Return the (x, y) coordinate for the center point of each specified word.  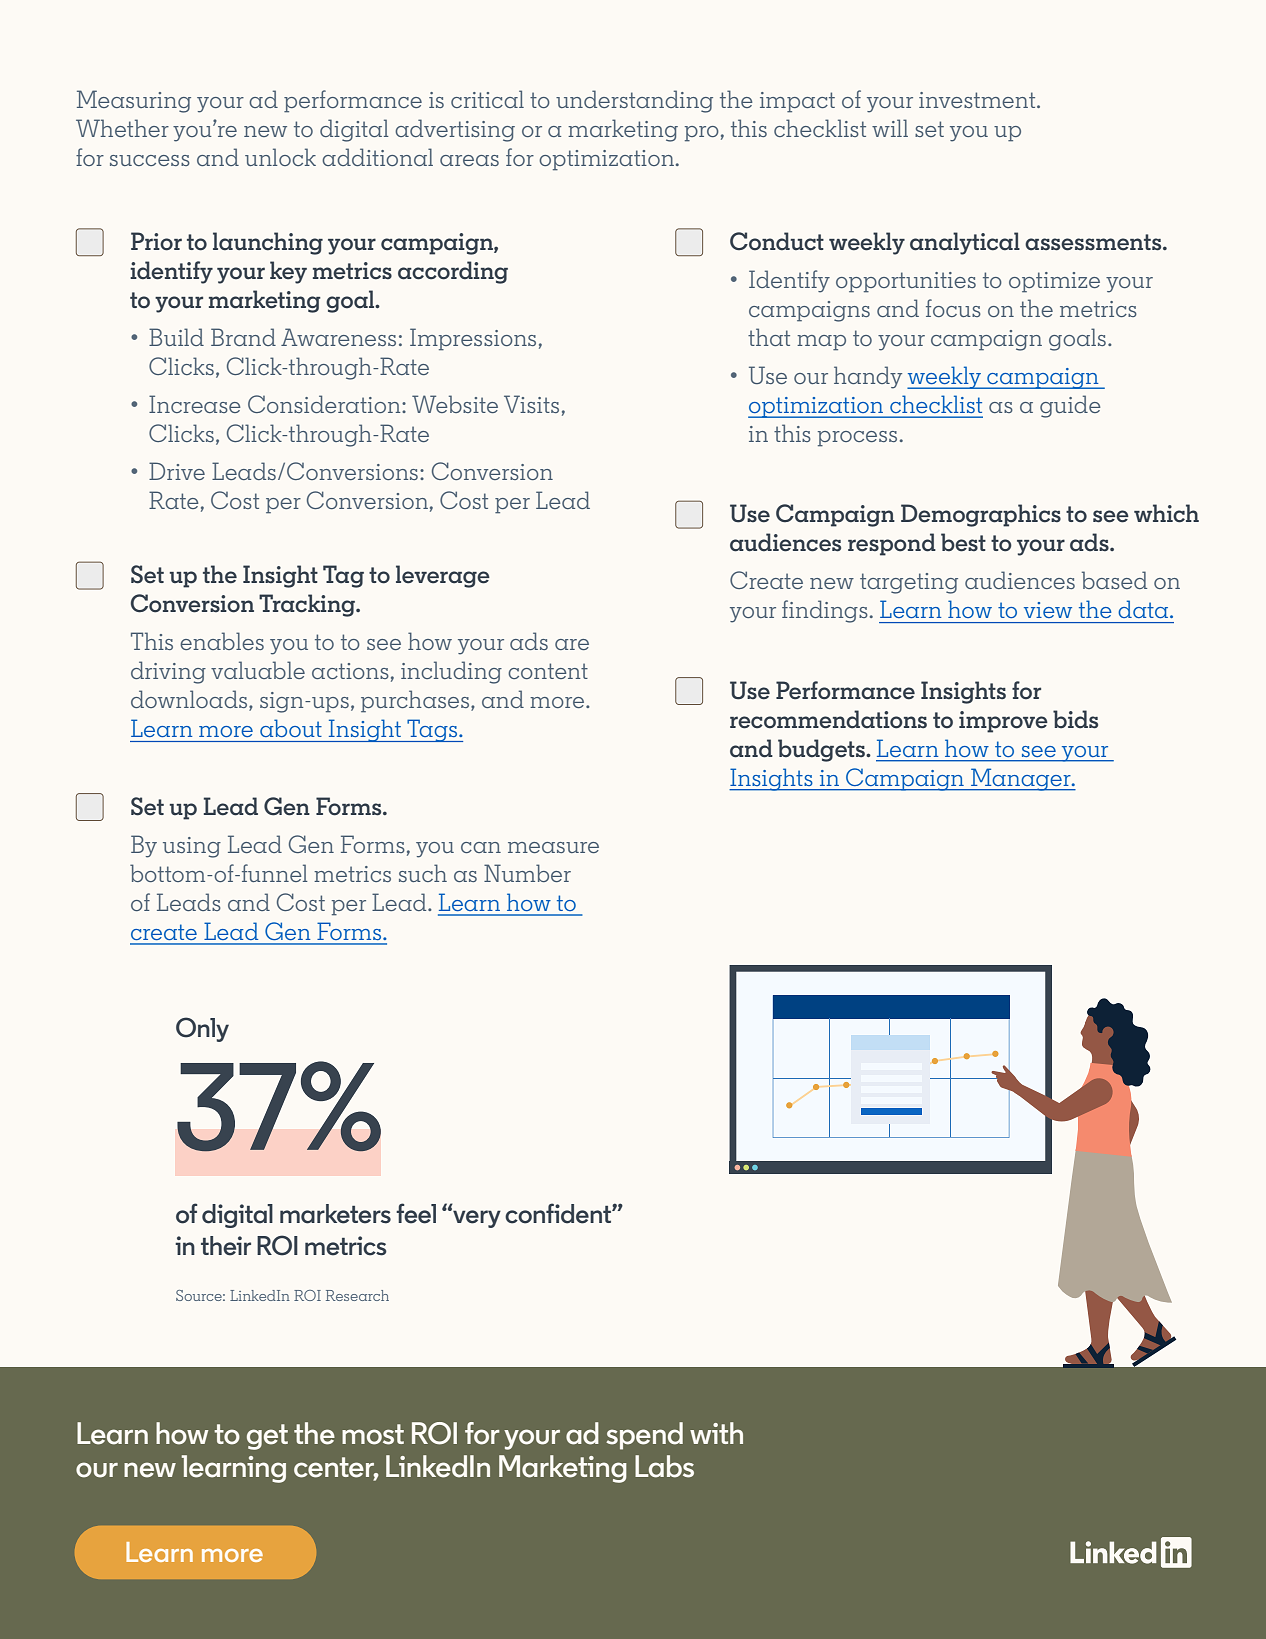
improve (1003, 722)
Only (202, 1029)
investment (978, 100)
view (1048, 610)
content (548, 671)
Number (527, 873)
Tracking (308, 605)
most (373, 1434)
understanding (634, 101)
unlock (280, 157)
